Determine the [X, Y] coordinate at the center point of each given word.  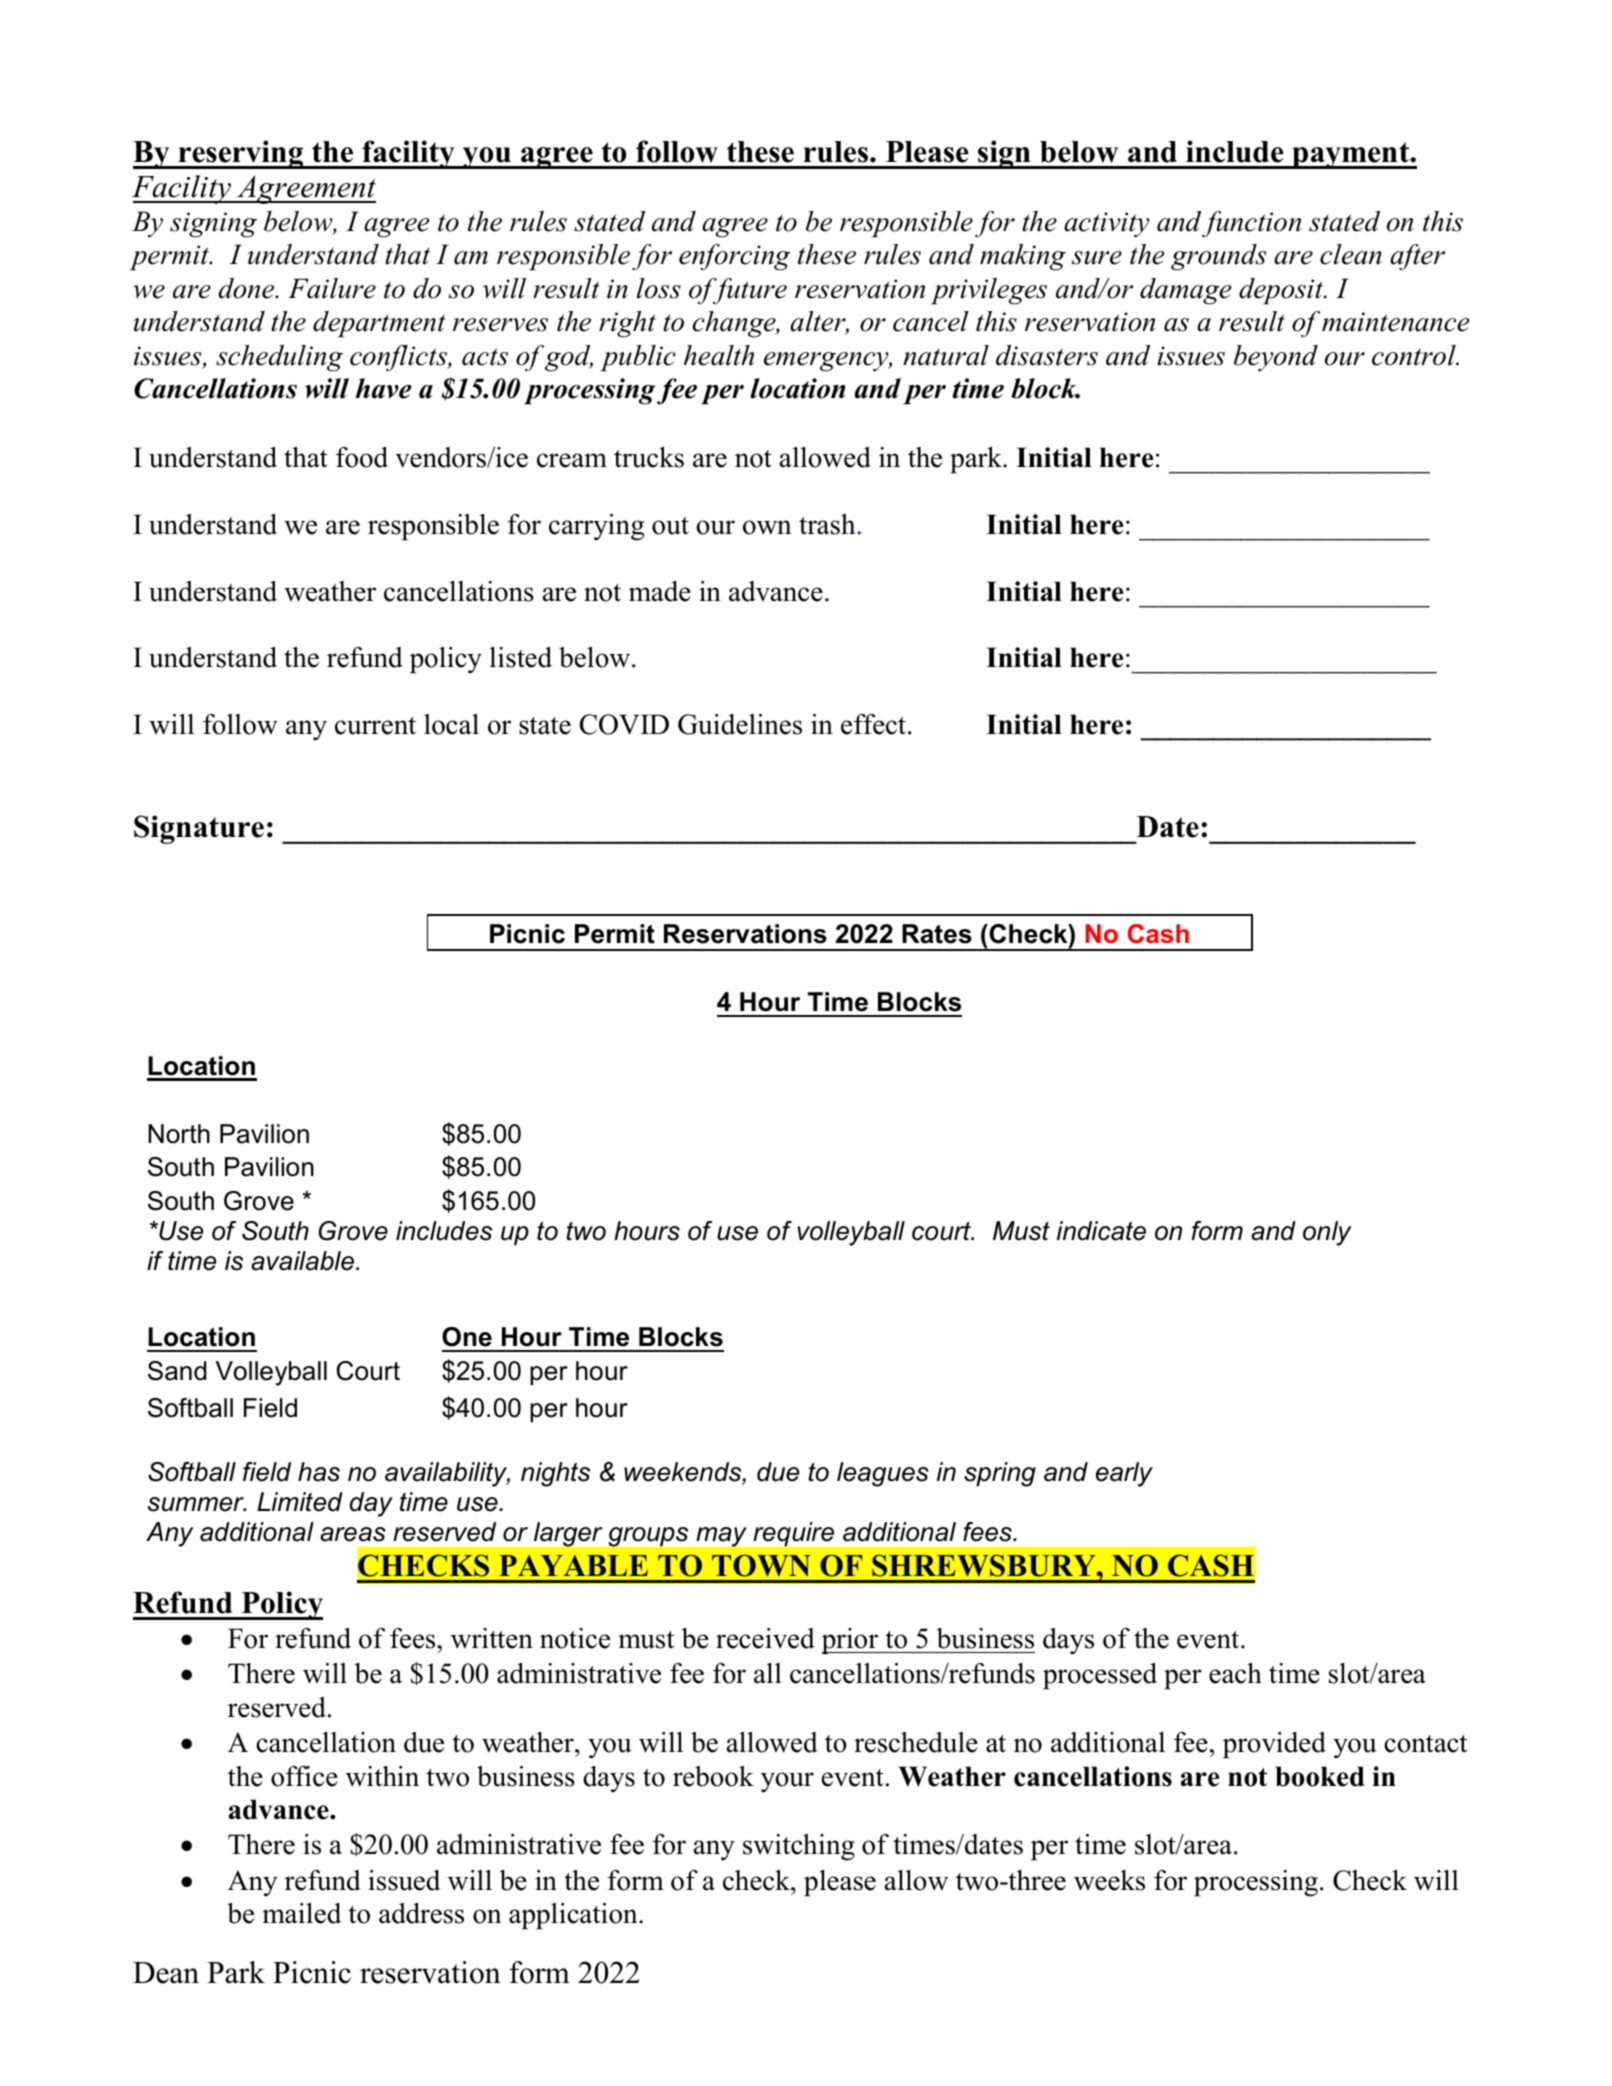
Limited [300, 1502]
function [1251, 224]
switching [799, 1847]
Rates [937, 934]
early [1124, 1474]
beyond [1276, 358]
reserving [241, 154]
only [1327, 1233]
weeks [1109, 1880]
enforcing [734, 257]
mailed [301, 1913]
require [794, 1534]
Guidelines [740, 724]
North [179, 1134]
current [375, 726]
